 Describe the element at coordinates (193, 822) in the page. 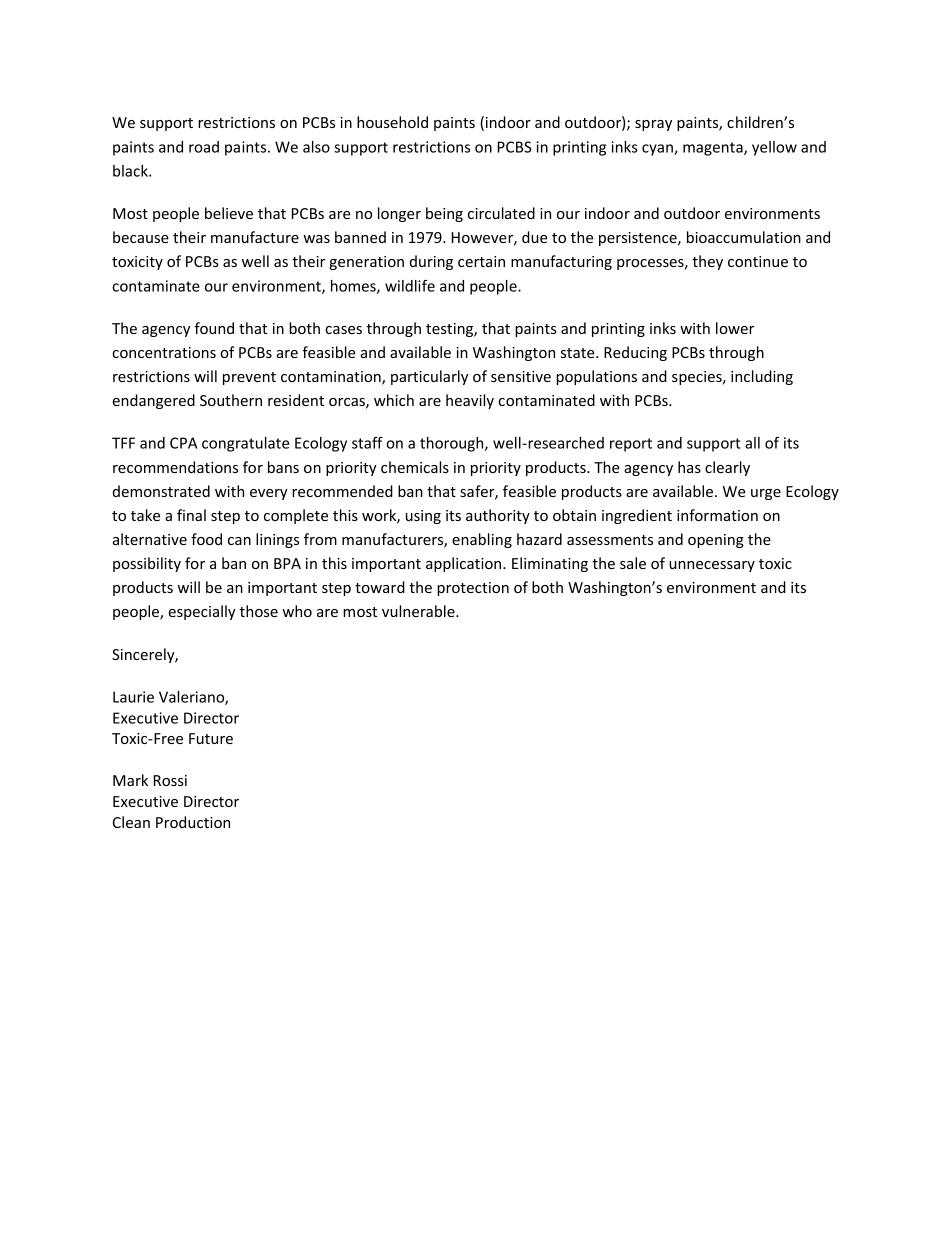

I see `Production` at that location.
